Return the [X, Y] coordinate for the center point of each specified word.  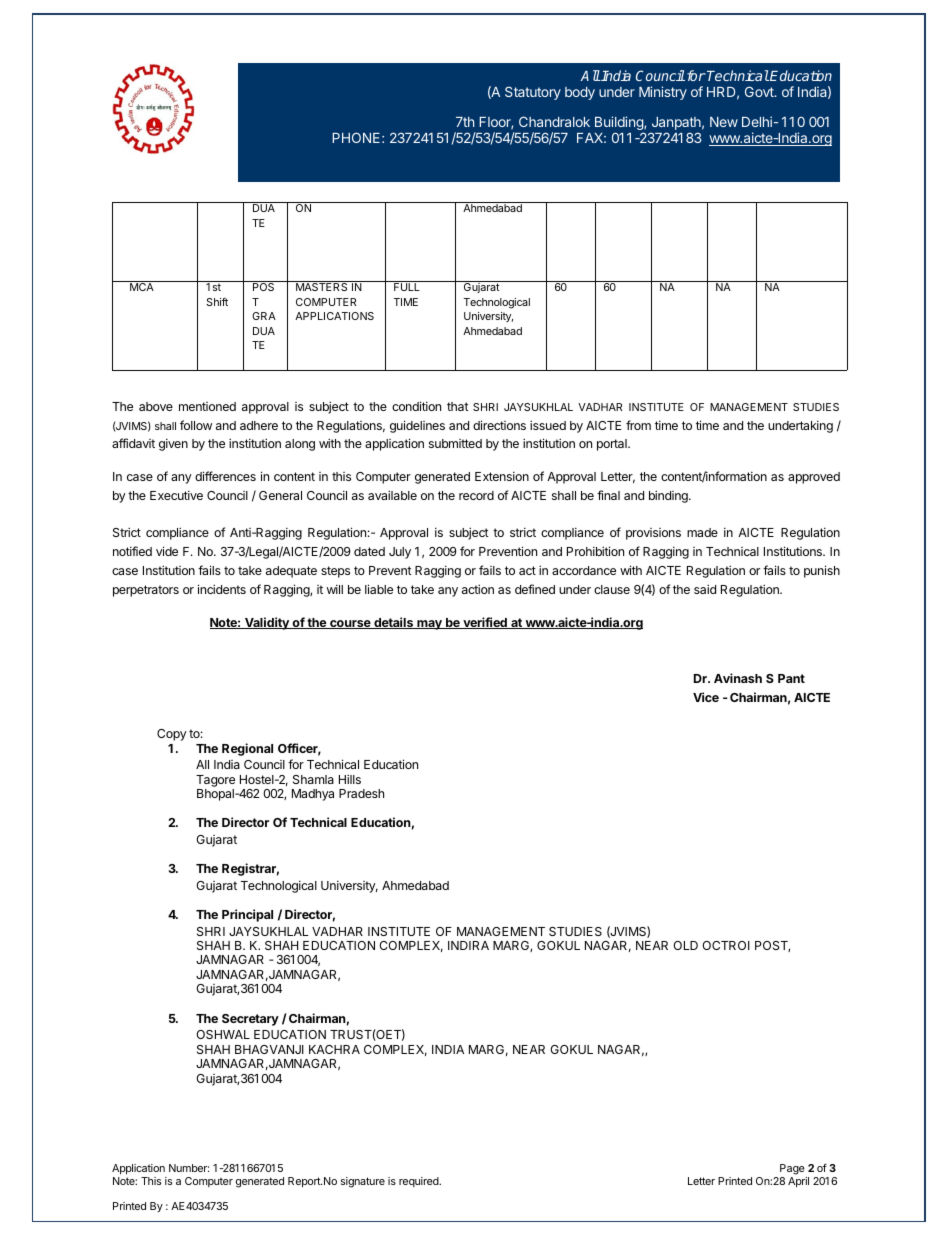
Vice [706, 697]
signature [363, 1182]
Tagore [215, 781]
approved [814, 478]
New [724, 122]
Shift [217, 301]
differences [225, 476]
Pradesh [361, 793]
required [420, 1182]
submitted [455, 443]
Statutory [533, 93]
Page [793, 1171]
